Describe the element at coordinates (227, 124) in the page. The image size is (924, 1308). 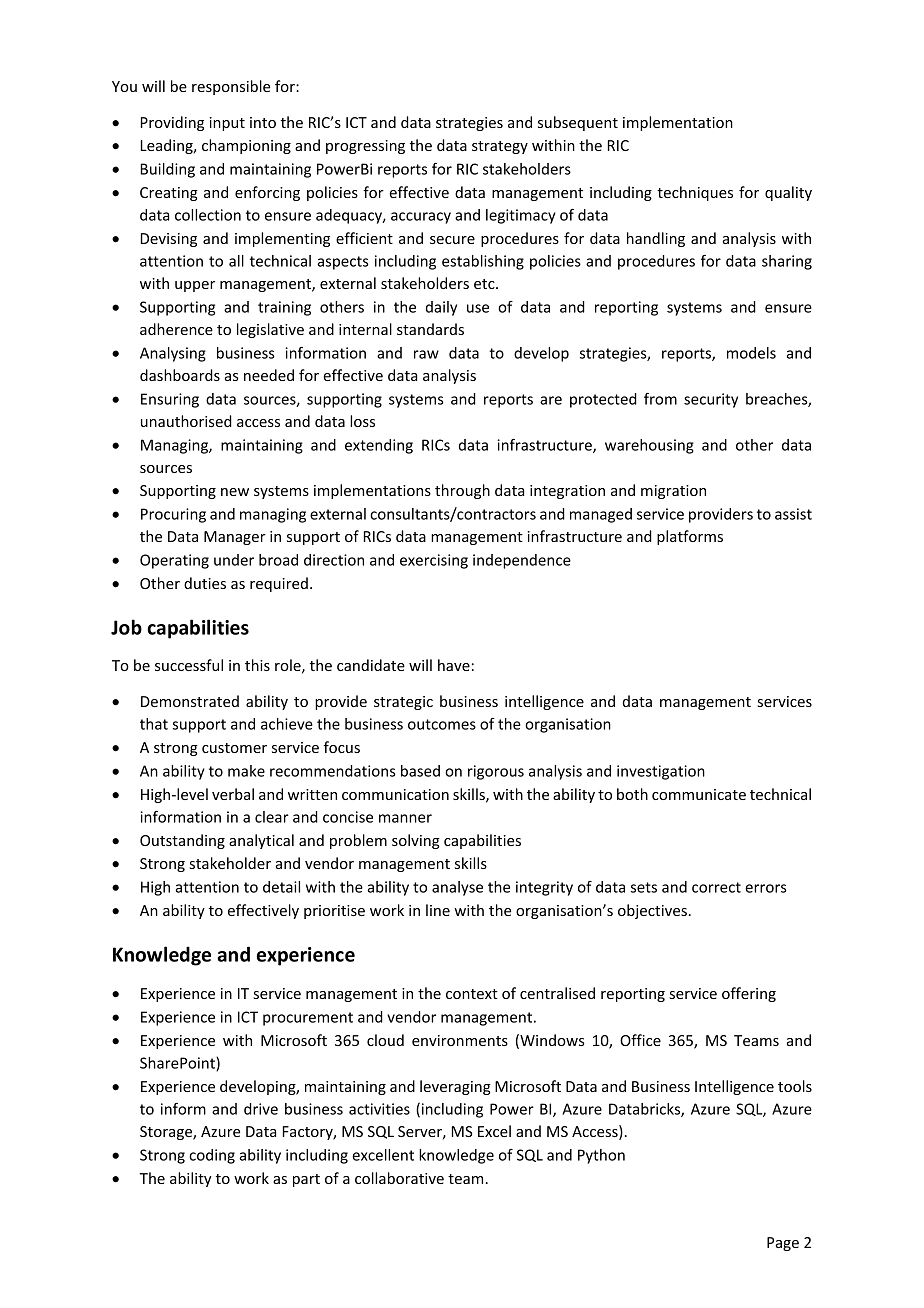
I see `input` at that location.
